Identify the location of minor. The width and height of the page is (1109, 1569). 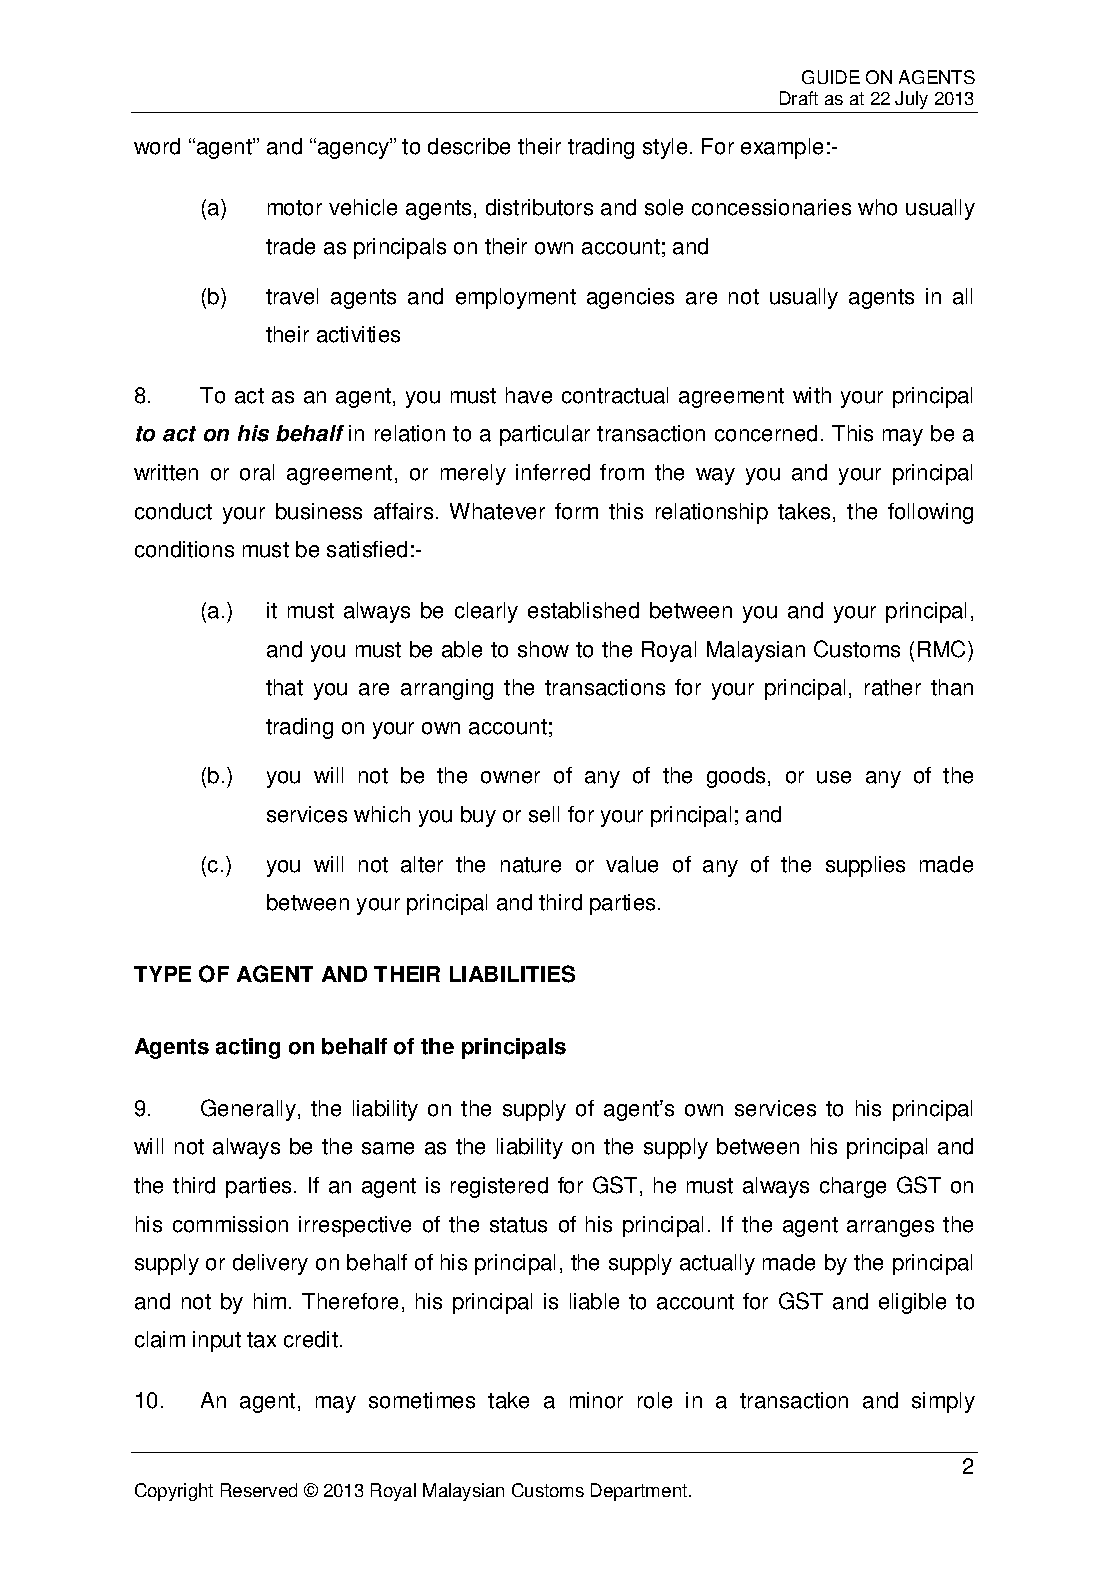
(596, 1400).
